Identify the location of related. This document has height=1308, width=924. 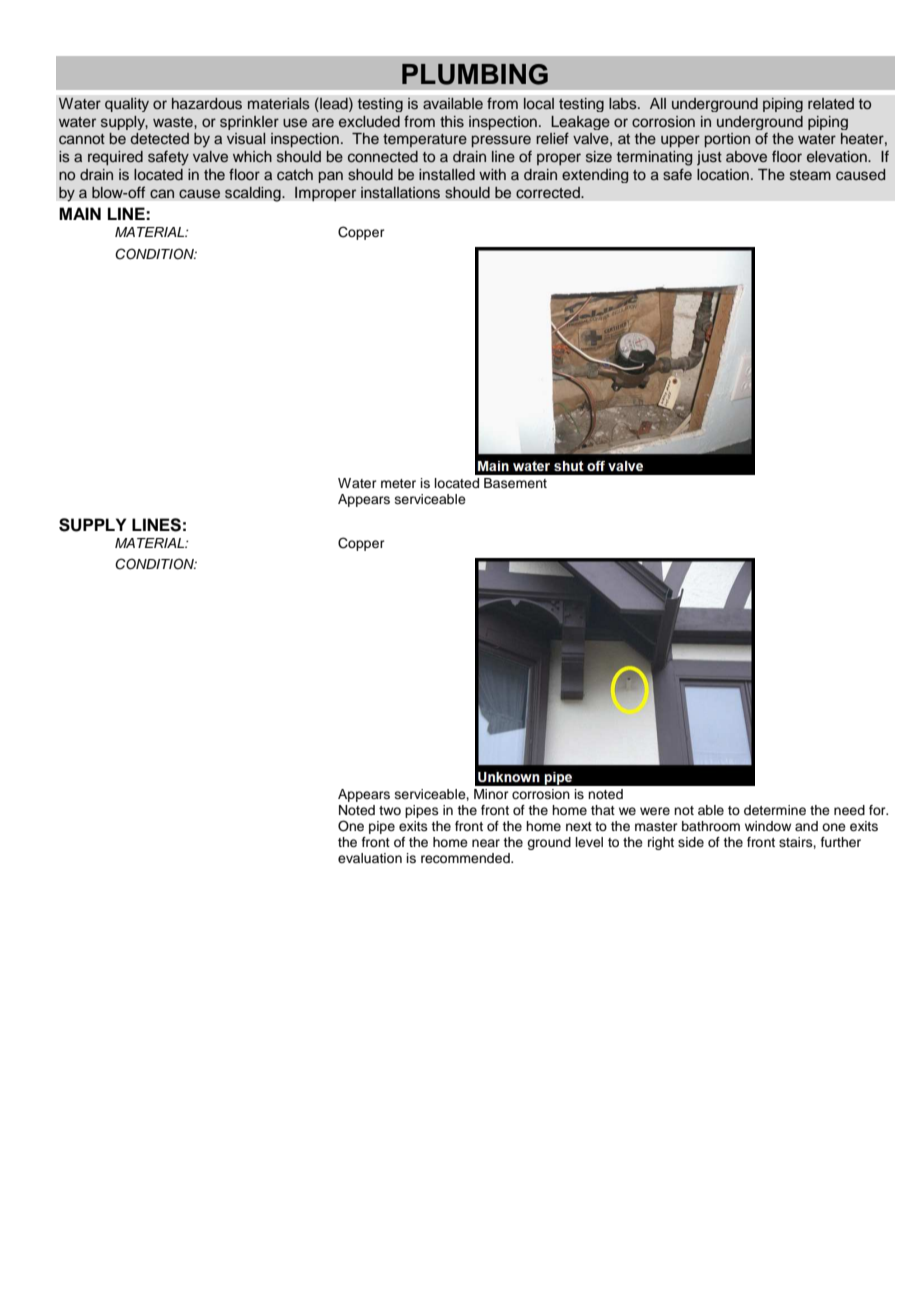
(831, 104).
